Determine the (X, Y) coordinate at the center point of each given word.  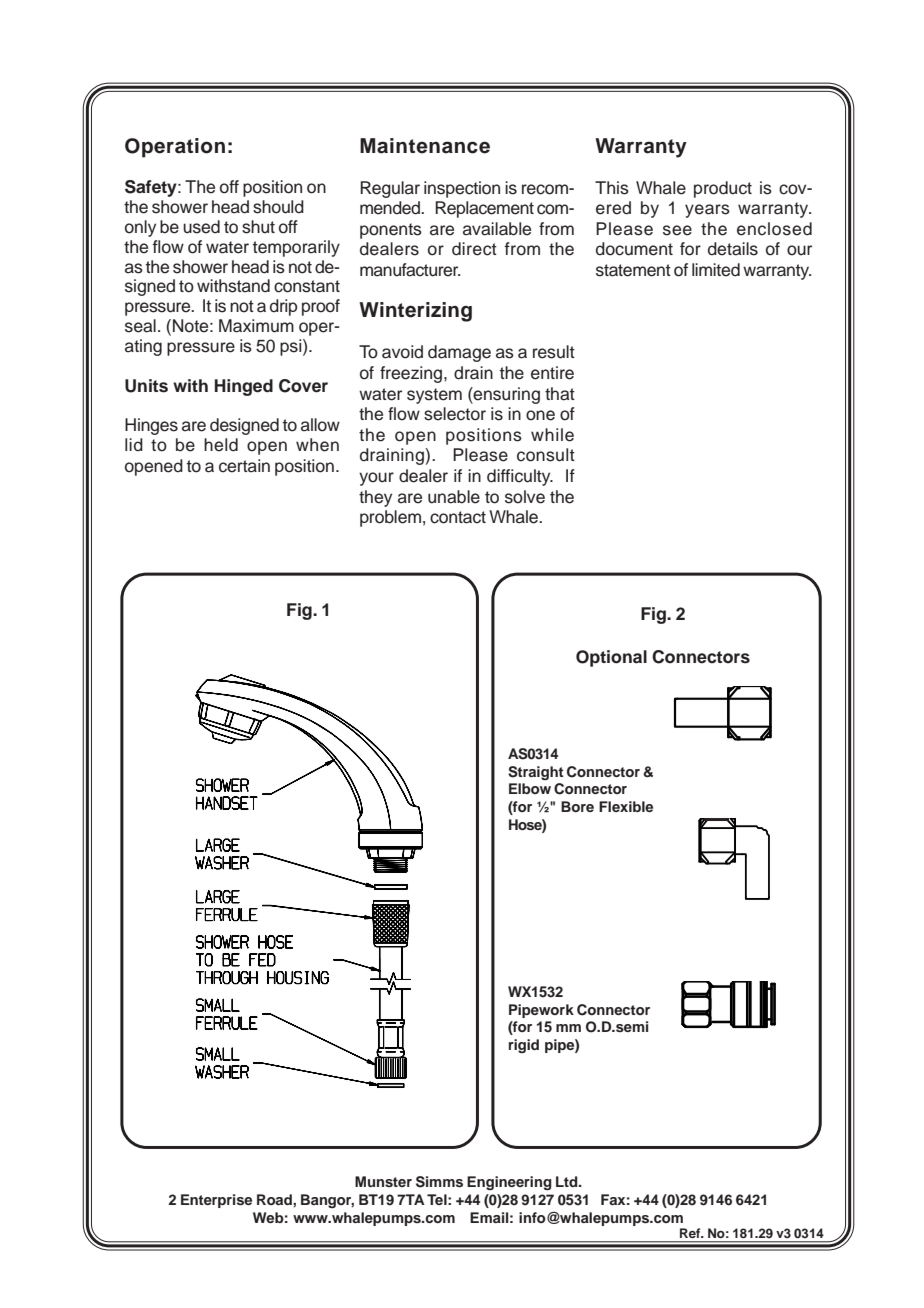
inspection (462, 189)
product (723, 189)
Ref (691, 1233)
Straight (536, 773)
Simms (439, 1182)
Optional (611, 658)
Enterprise (216, 1201)
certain (244, 466)
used (201, 227)
